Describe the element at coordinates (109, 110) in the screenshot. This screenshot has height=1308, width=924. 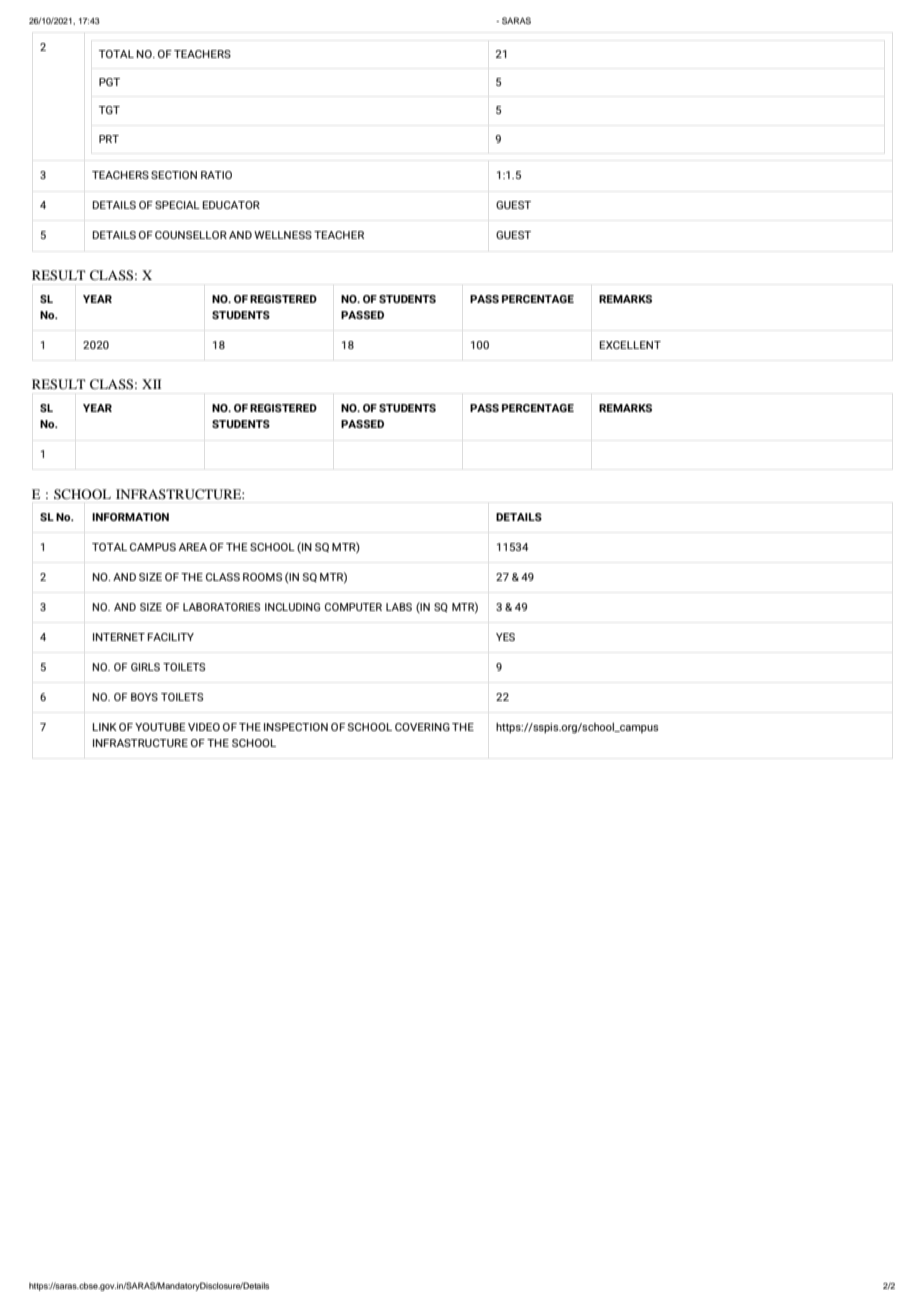
I see `TGT` at that location.
